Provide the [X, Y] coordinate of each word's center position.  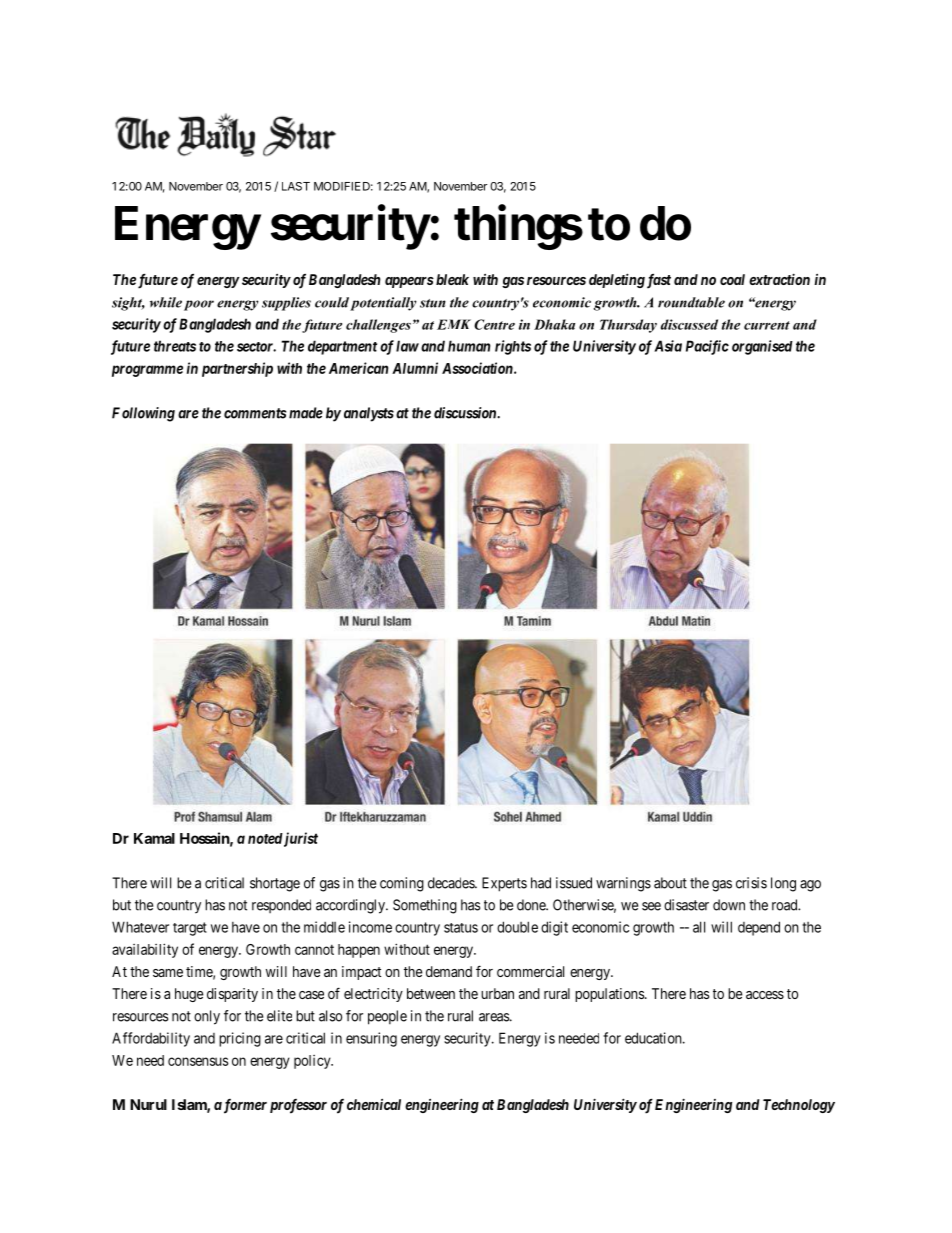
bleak [451, 279]
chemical [374, 1104]
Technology [799, 1106]
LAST [296, 186]
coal [732, 279]
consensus [198, 1061]
